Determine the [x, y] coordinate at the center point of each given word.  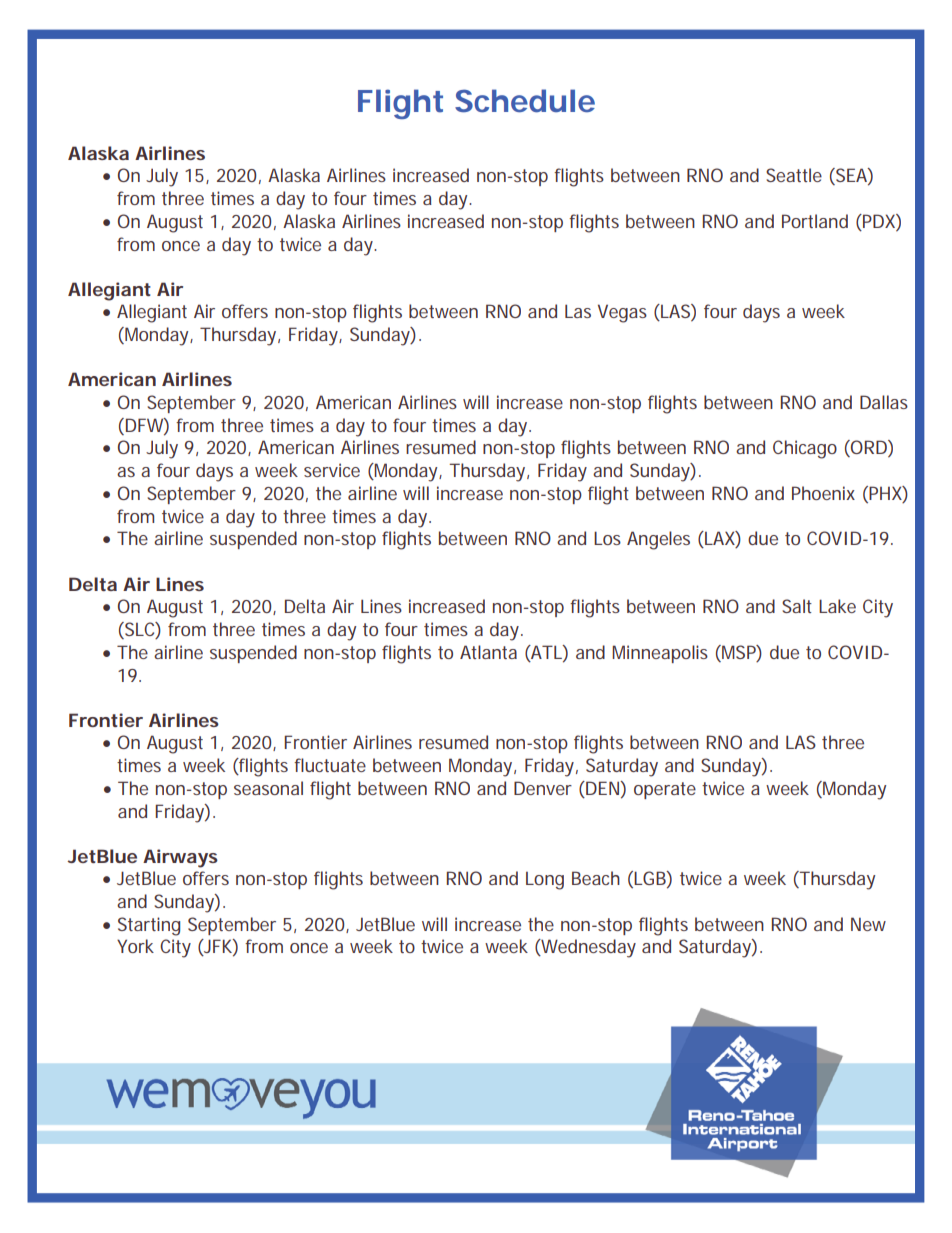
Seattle [794, 175]
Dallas [884, 402]
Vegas [622, 313]
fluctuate [330, 765]
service [332, 470]
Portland [815, 221]
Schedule [525, 101]
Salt [797, 606]
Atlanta [488, 652]
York [135, 946]
